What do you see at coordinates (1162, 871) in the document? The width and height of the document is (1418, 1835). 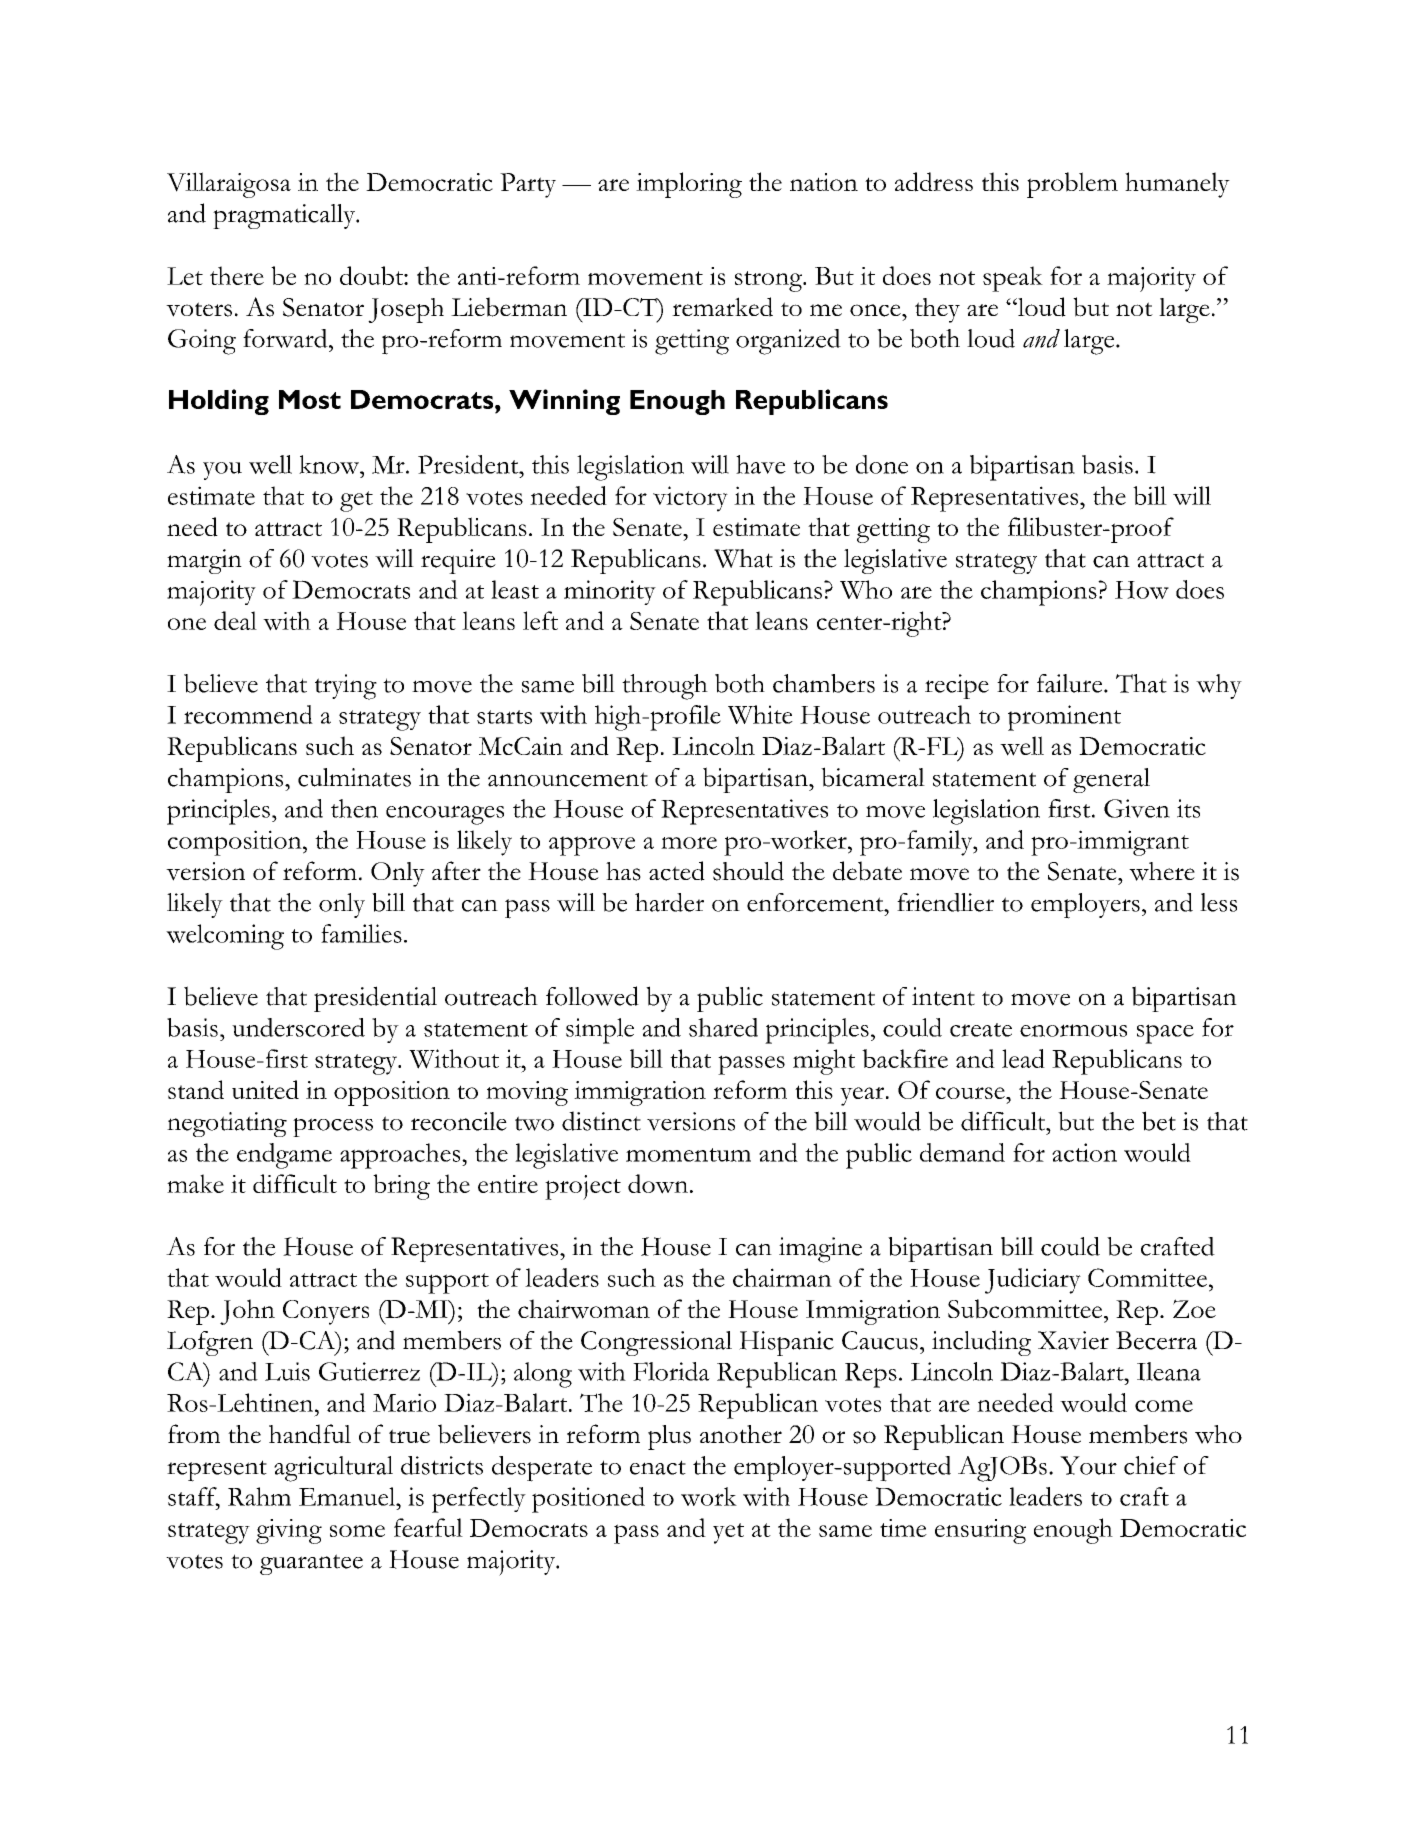 I see `where` at bounding box center [1162, 871].
